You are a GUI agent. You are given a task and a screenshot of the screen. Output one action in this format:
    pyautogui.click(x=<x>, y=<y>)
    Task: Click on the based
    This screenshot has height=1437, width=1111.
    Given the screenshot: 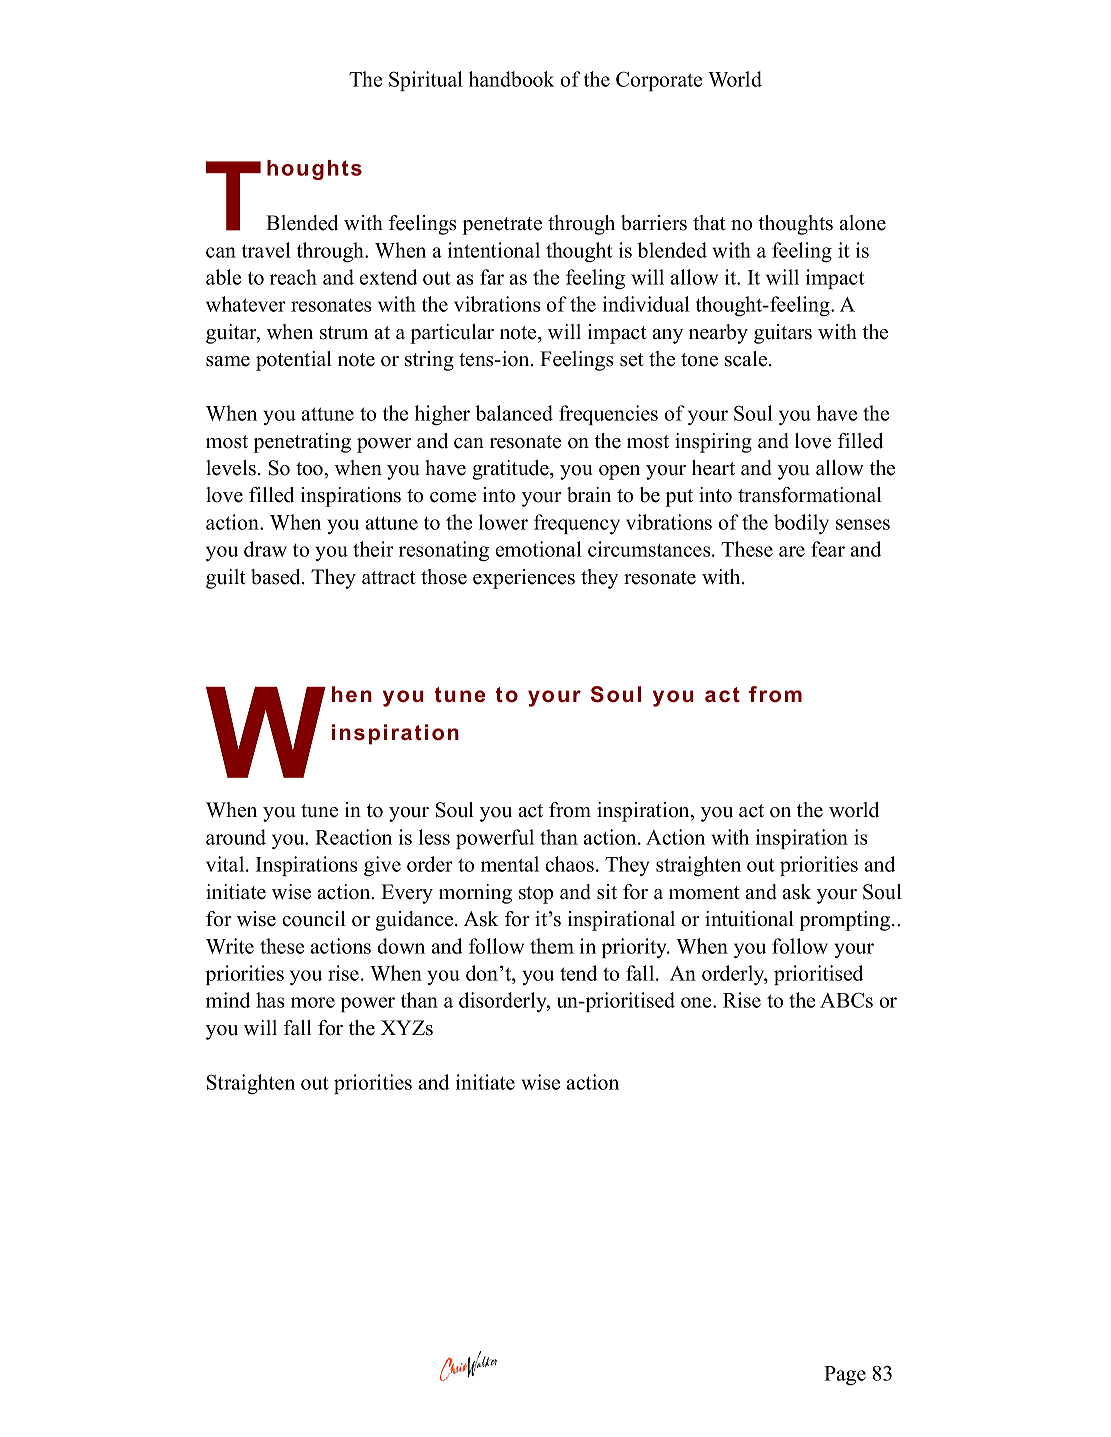 What is the action you would take?
    pyautogui.click(x=277, y=577)
